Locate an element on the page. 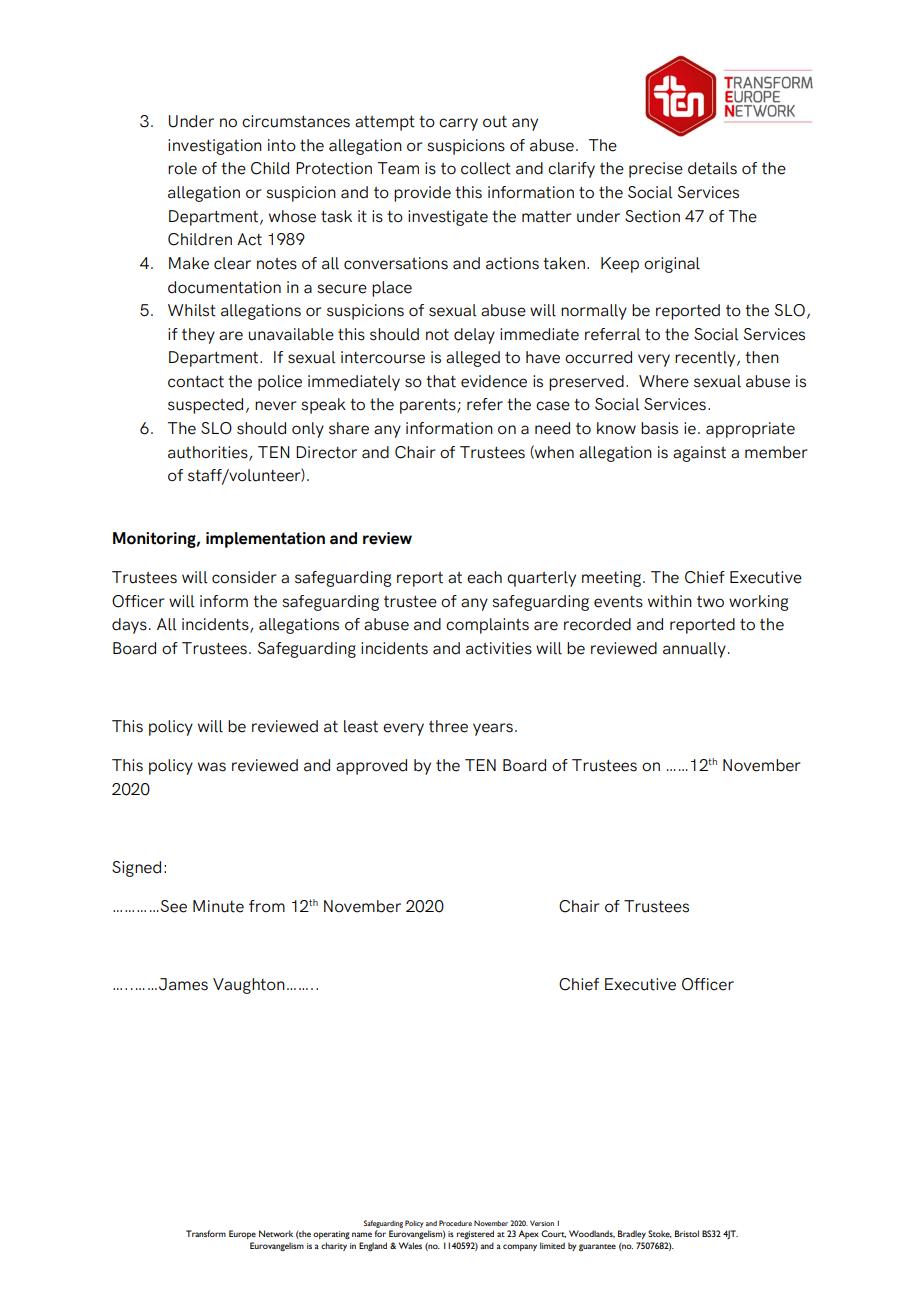 The width and height of the document is (924, 1308). Minute is located at coordinates (218, 906).
